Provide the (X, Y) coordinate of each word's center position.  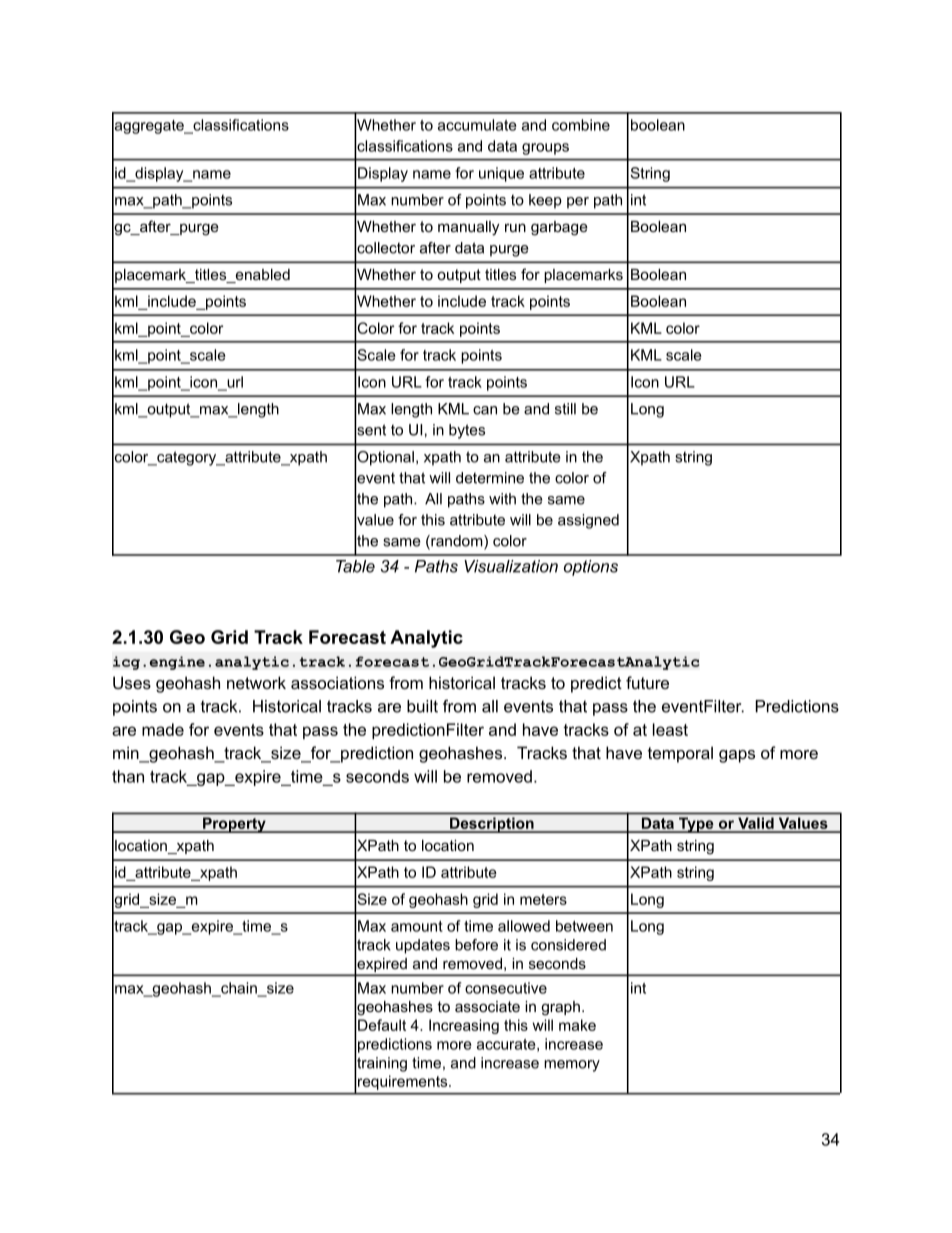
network (256, 682)
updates (423, 946)
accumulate (477, 125)
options (591, 568)
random (457, 542)
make (577, 1025)
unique (501, 174)
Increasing (464, 1026)
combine (581, 125)
